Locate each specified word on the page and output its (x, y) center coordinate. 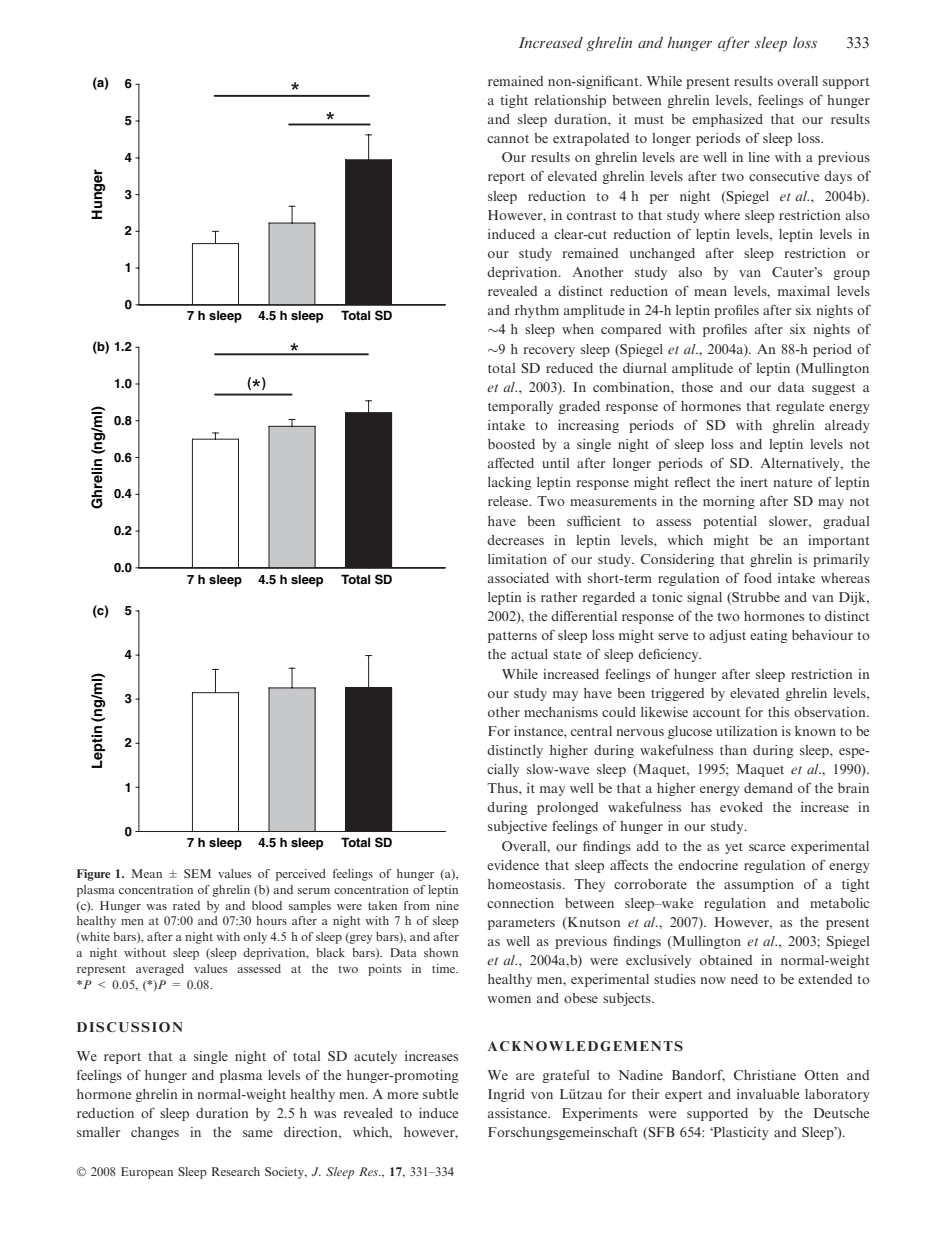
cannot (508, 139)
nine (447, 905)
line (759, 157)
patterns (512, 637)
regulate (800, 407)
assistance (519, 1113)
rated (186, 905)
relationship (570, 101)
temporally (520, 407)
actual (529, 654)
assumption (759, 885)
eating (768, 636)
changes (155, 1133)
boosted (511, 444)
